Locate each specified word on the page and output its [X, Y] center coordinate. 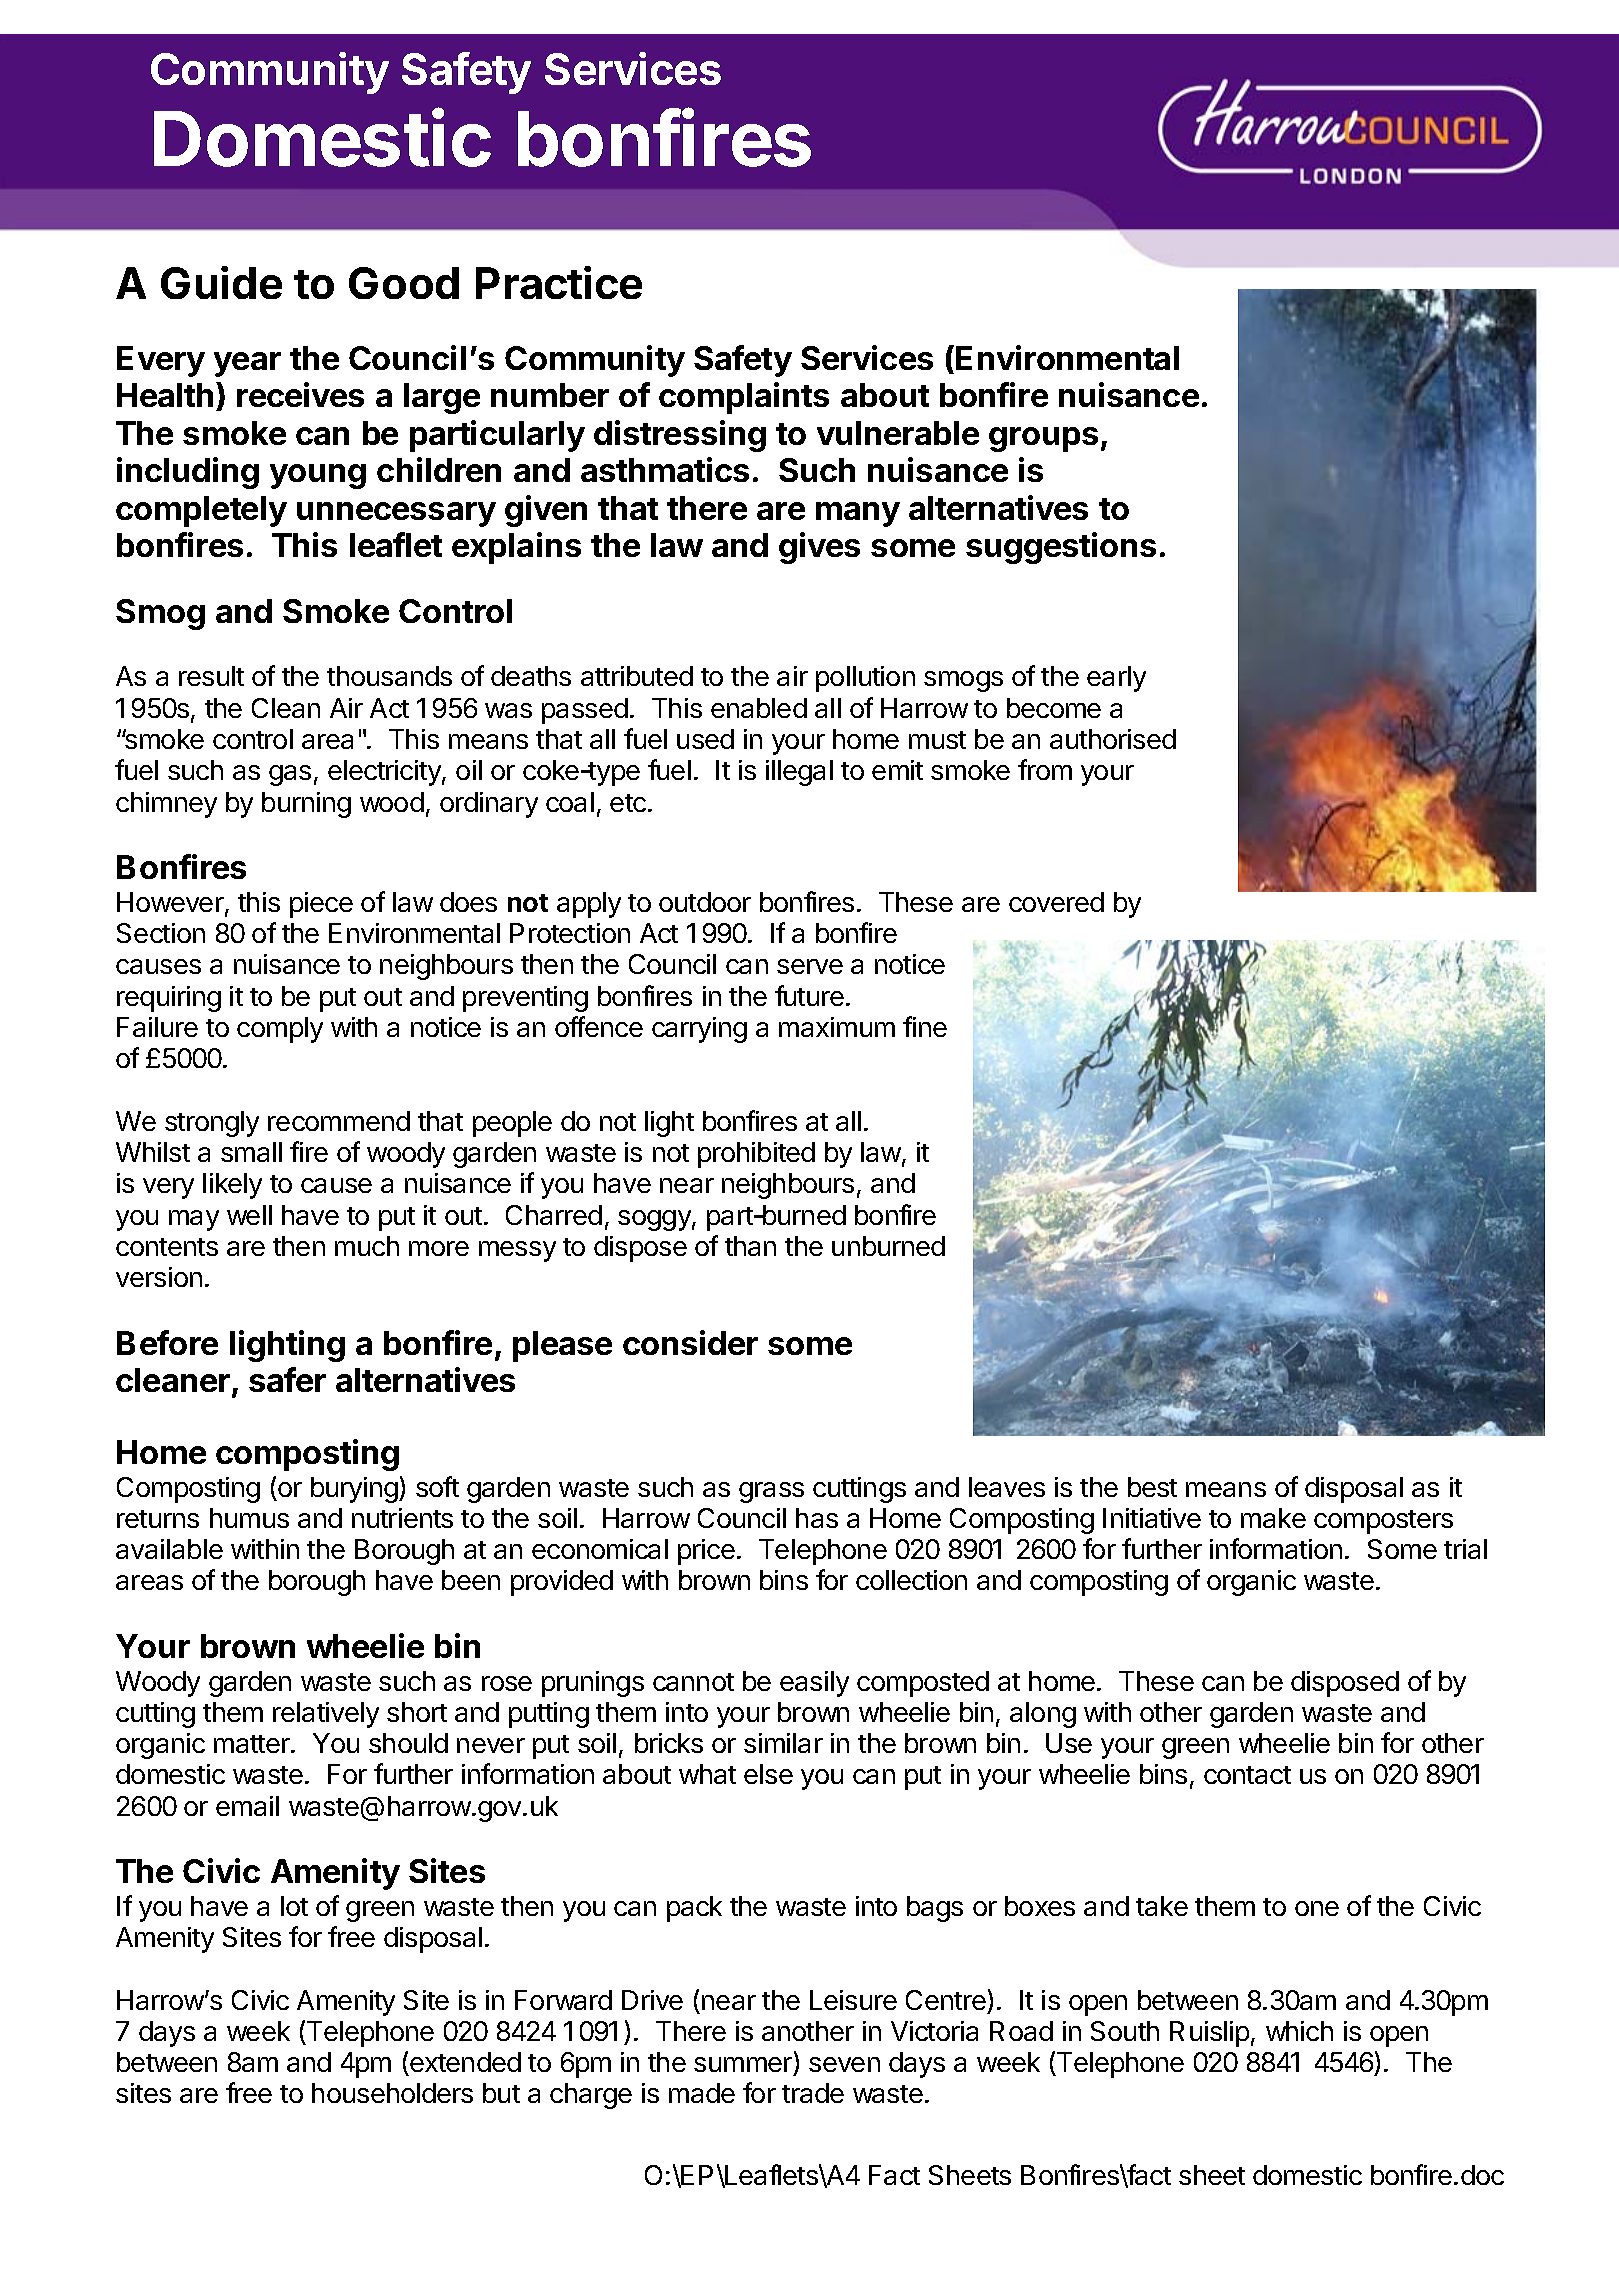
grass [771, 1492]
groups [1043, 439]
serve [810, 966]
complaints [744, 398]
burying [355, 1490]
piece [321, 905]
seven [844, 2064]
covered [1056, 902]
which [1299, 2031]
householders [392, 2093]
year [247, 364]
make [1273, 1518]
